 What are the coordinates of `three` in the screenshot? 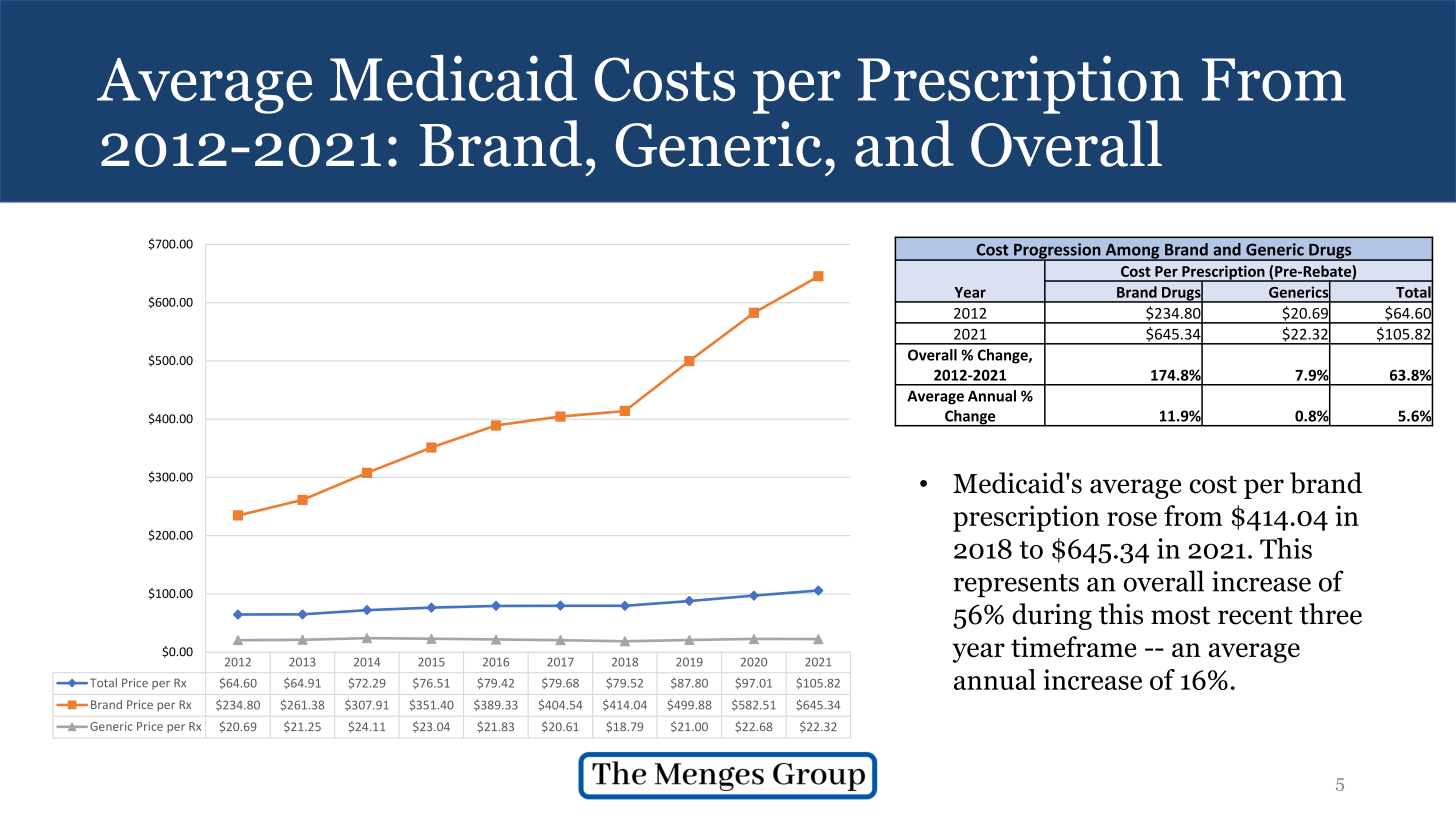 It's located at (1330, 614).
